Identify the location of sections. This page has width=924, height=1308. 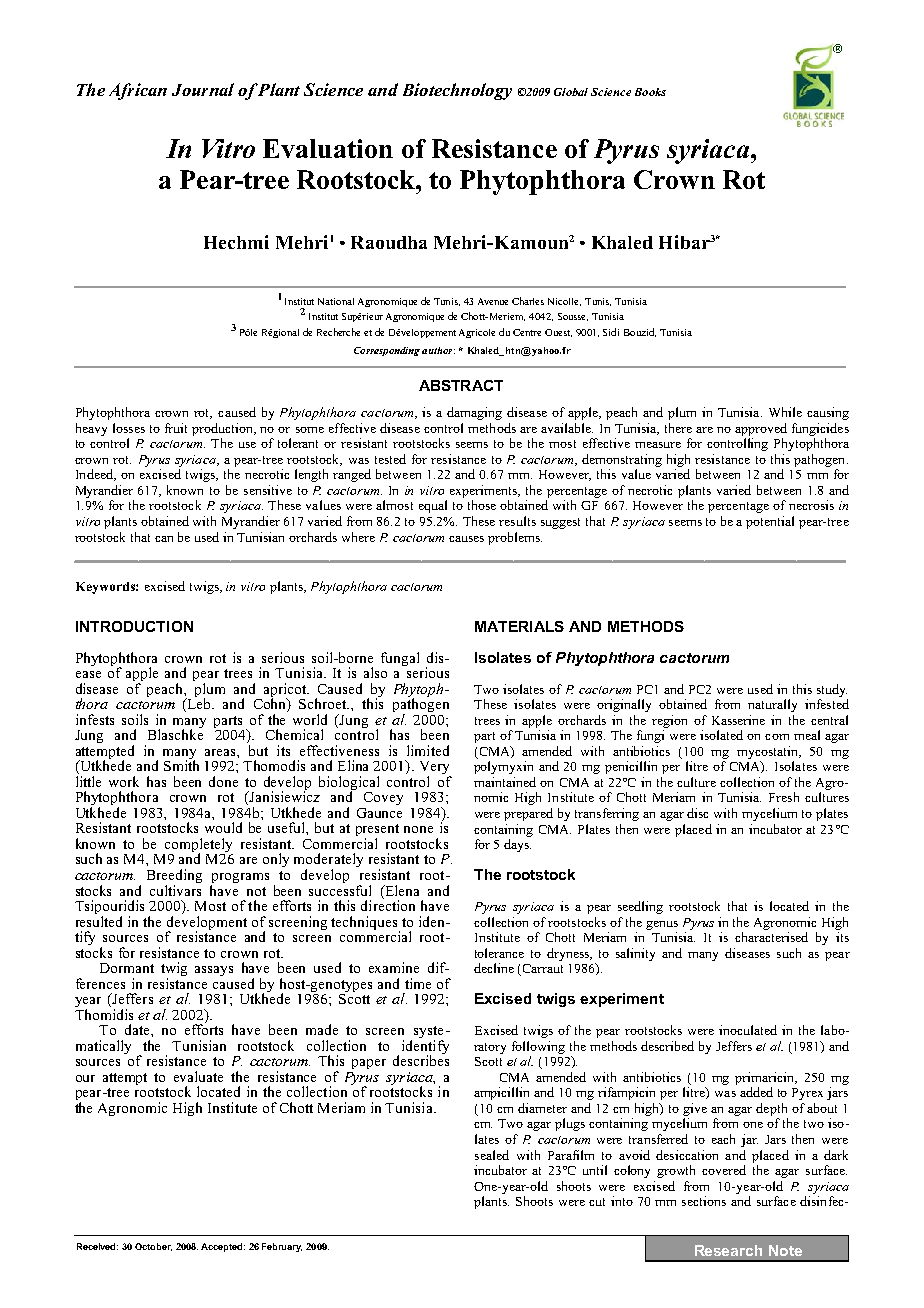
(704, 1201).
